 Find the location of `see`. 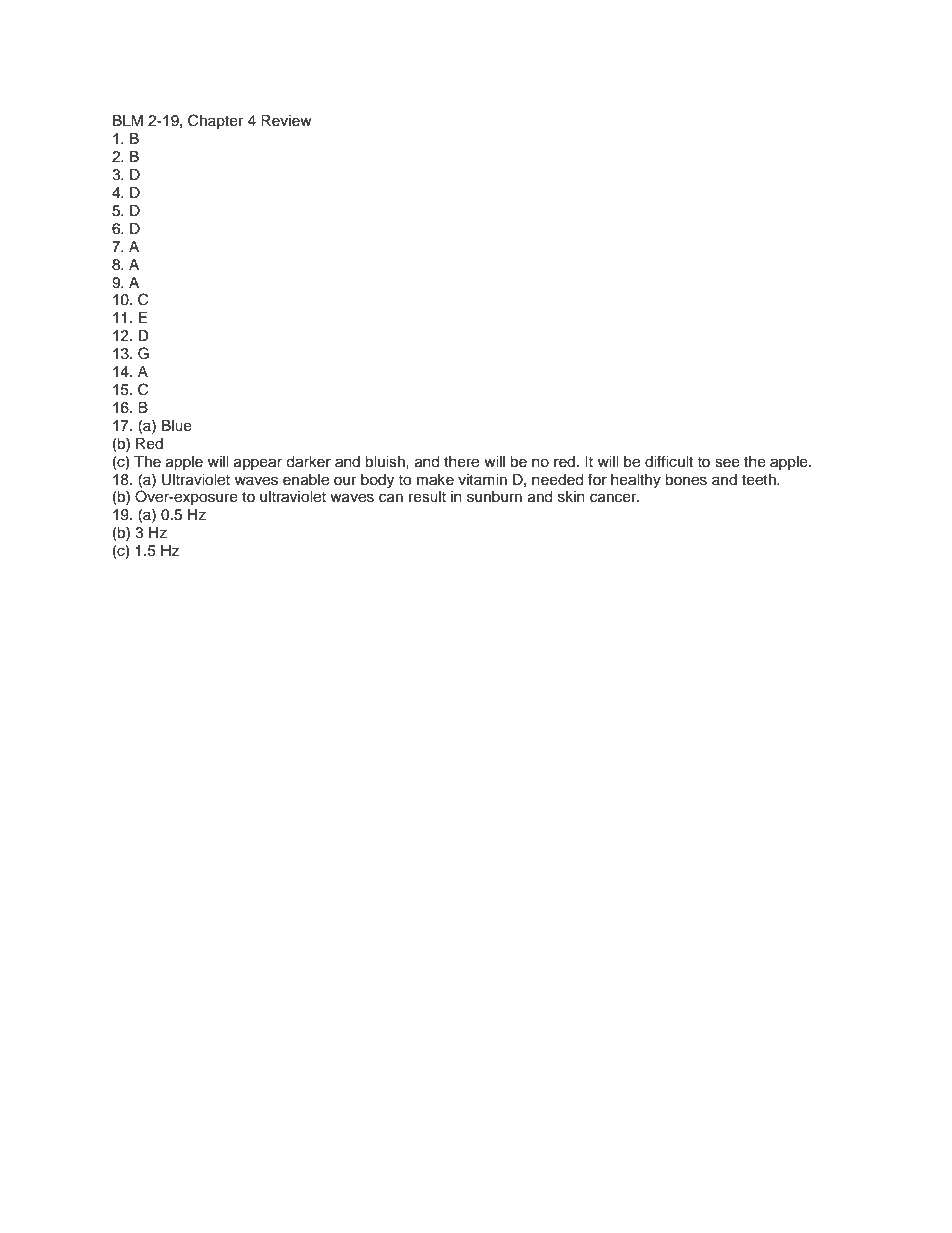

see is located at coordinates (727, 463).
